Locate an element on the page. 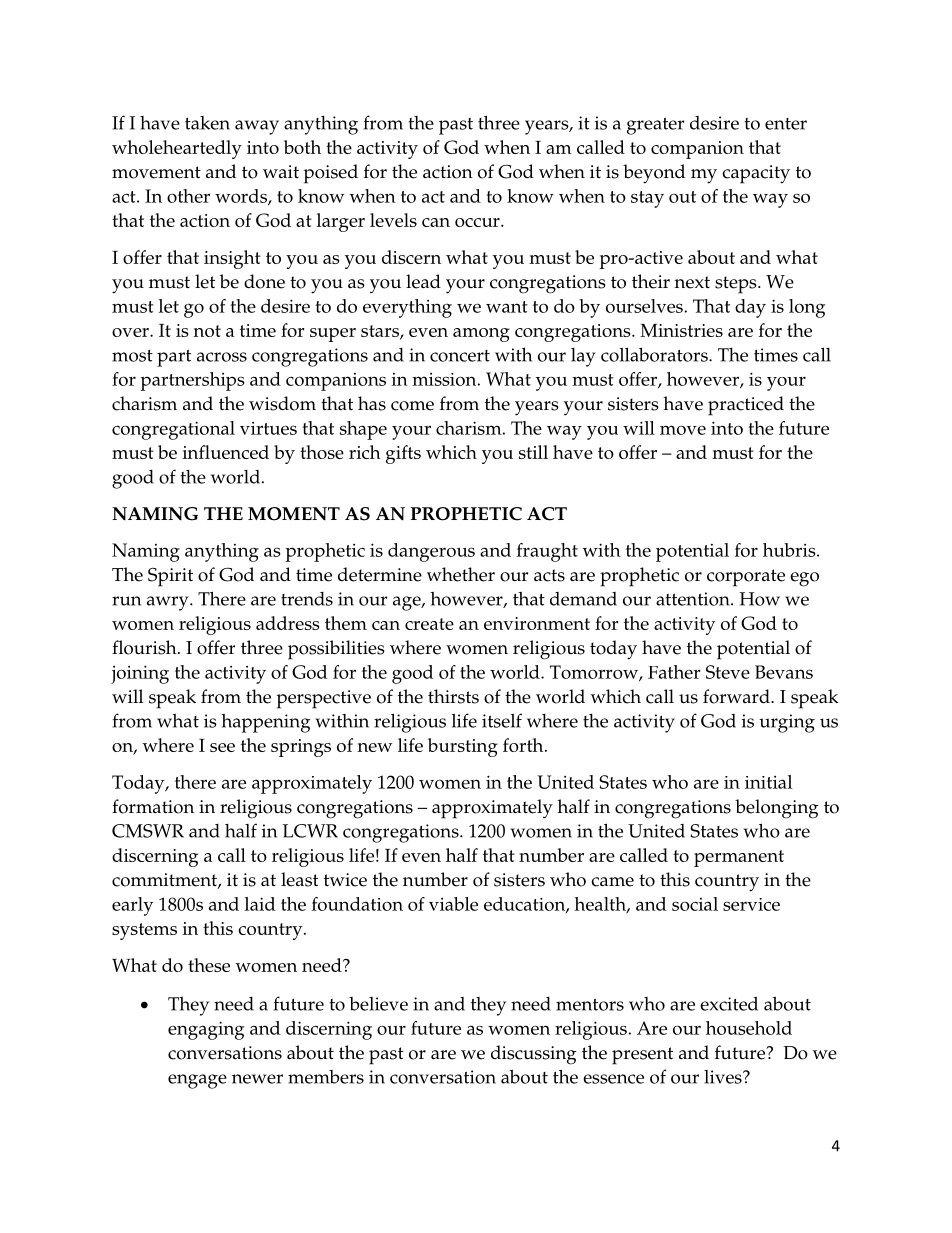 The height and width of the image is (1233, 952). attention is located at coordinates (694, 599).
